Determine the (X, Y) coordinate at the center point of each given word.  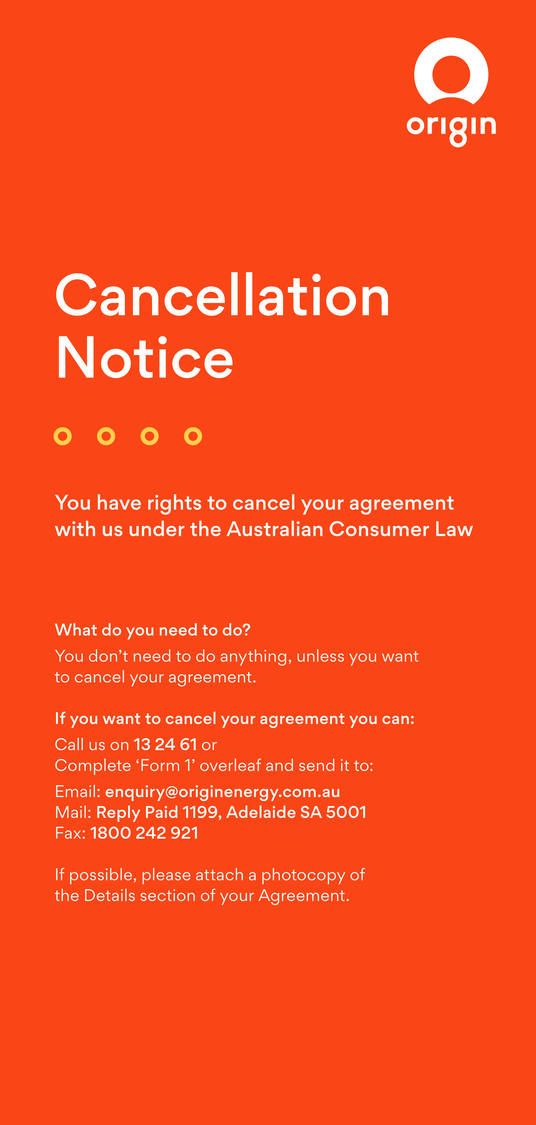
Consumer (379, 528)
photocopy (303, 876)
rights (174, 504)
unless (320, 655)
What (76, 629)
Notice (146, 357)
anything (253, 657)
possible (101, 876)
